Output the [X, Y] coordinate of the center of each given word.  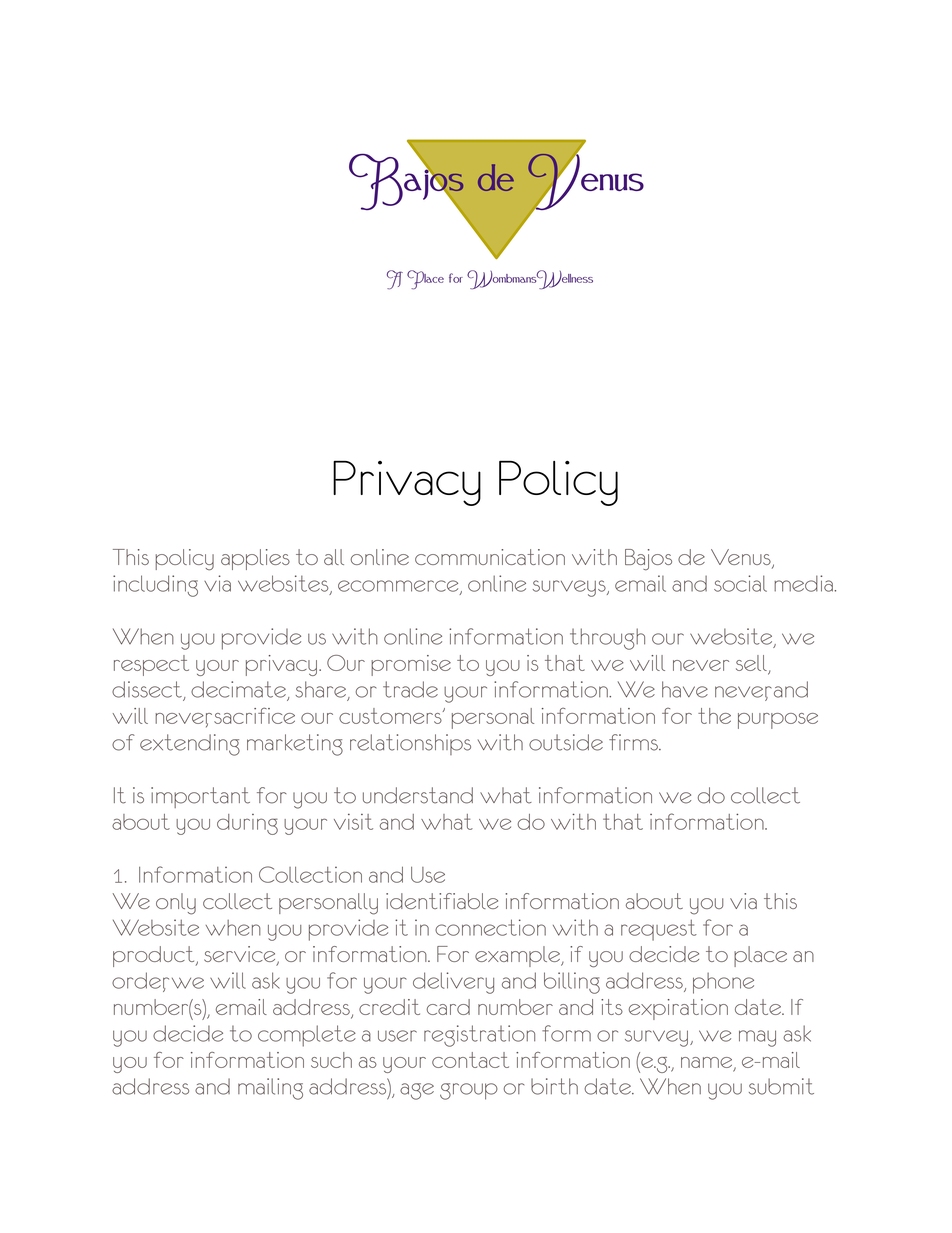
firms [634, 742]
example [518, 956]
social [740, 583]
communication [490, 557]
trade [410, 689]
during [247, 824]
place [760, 956]
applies [255, 559]
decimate [239, 690]
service [241, 955]
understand [418, 795]
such [331, 1060]
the [714, 716]
